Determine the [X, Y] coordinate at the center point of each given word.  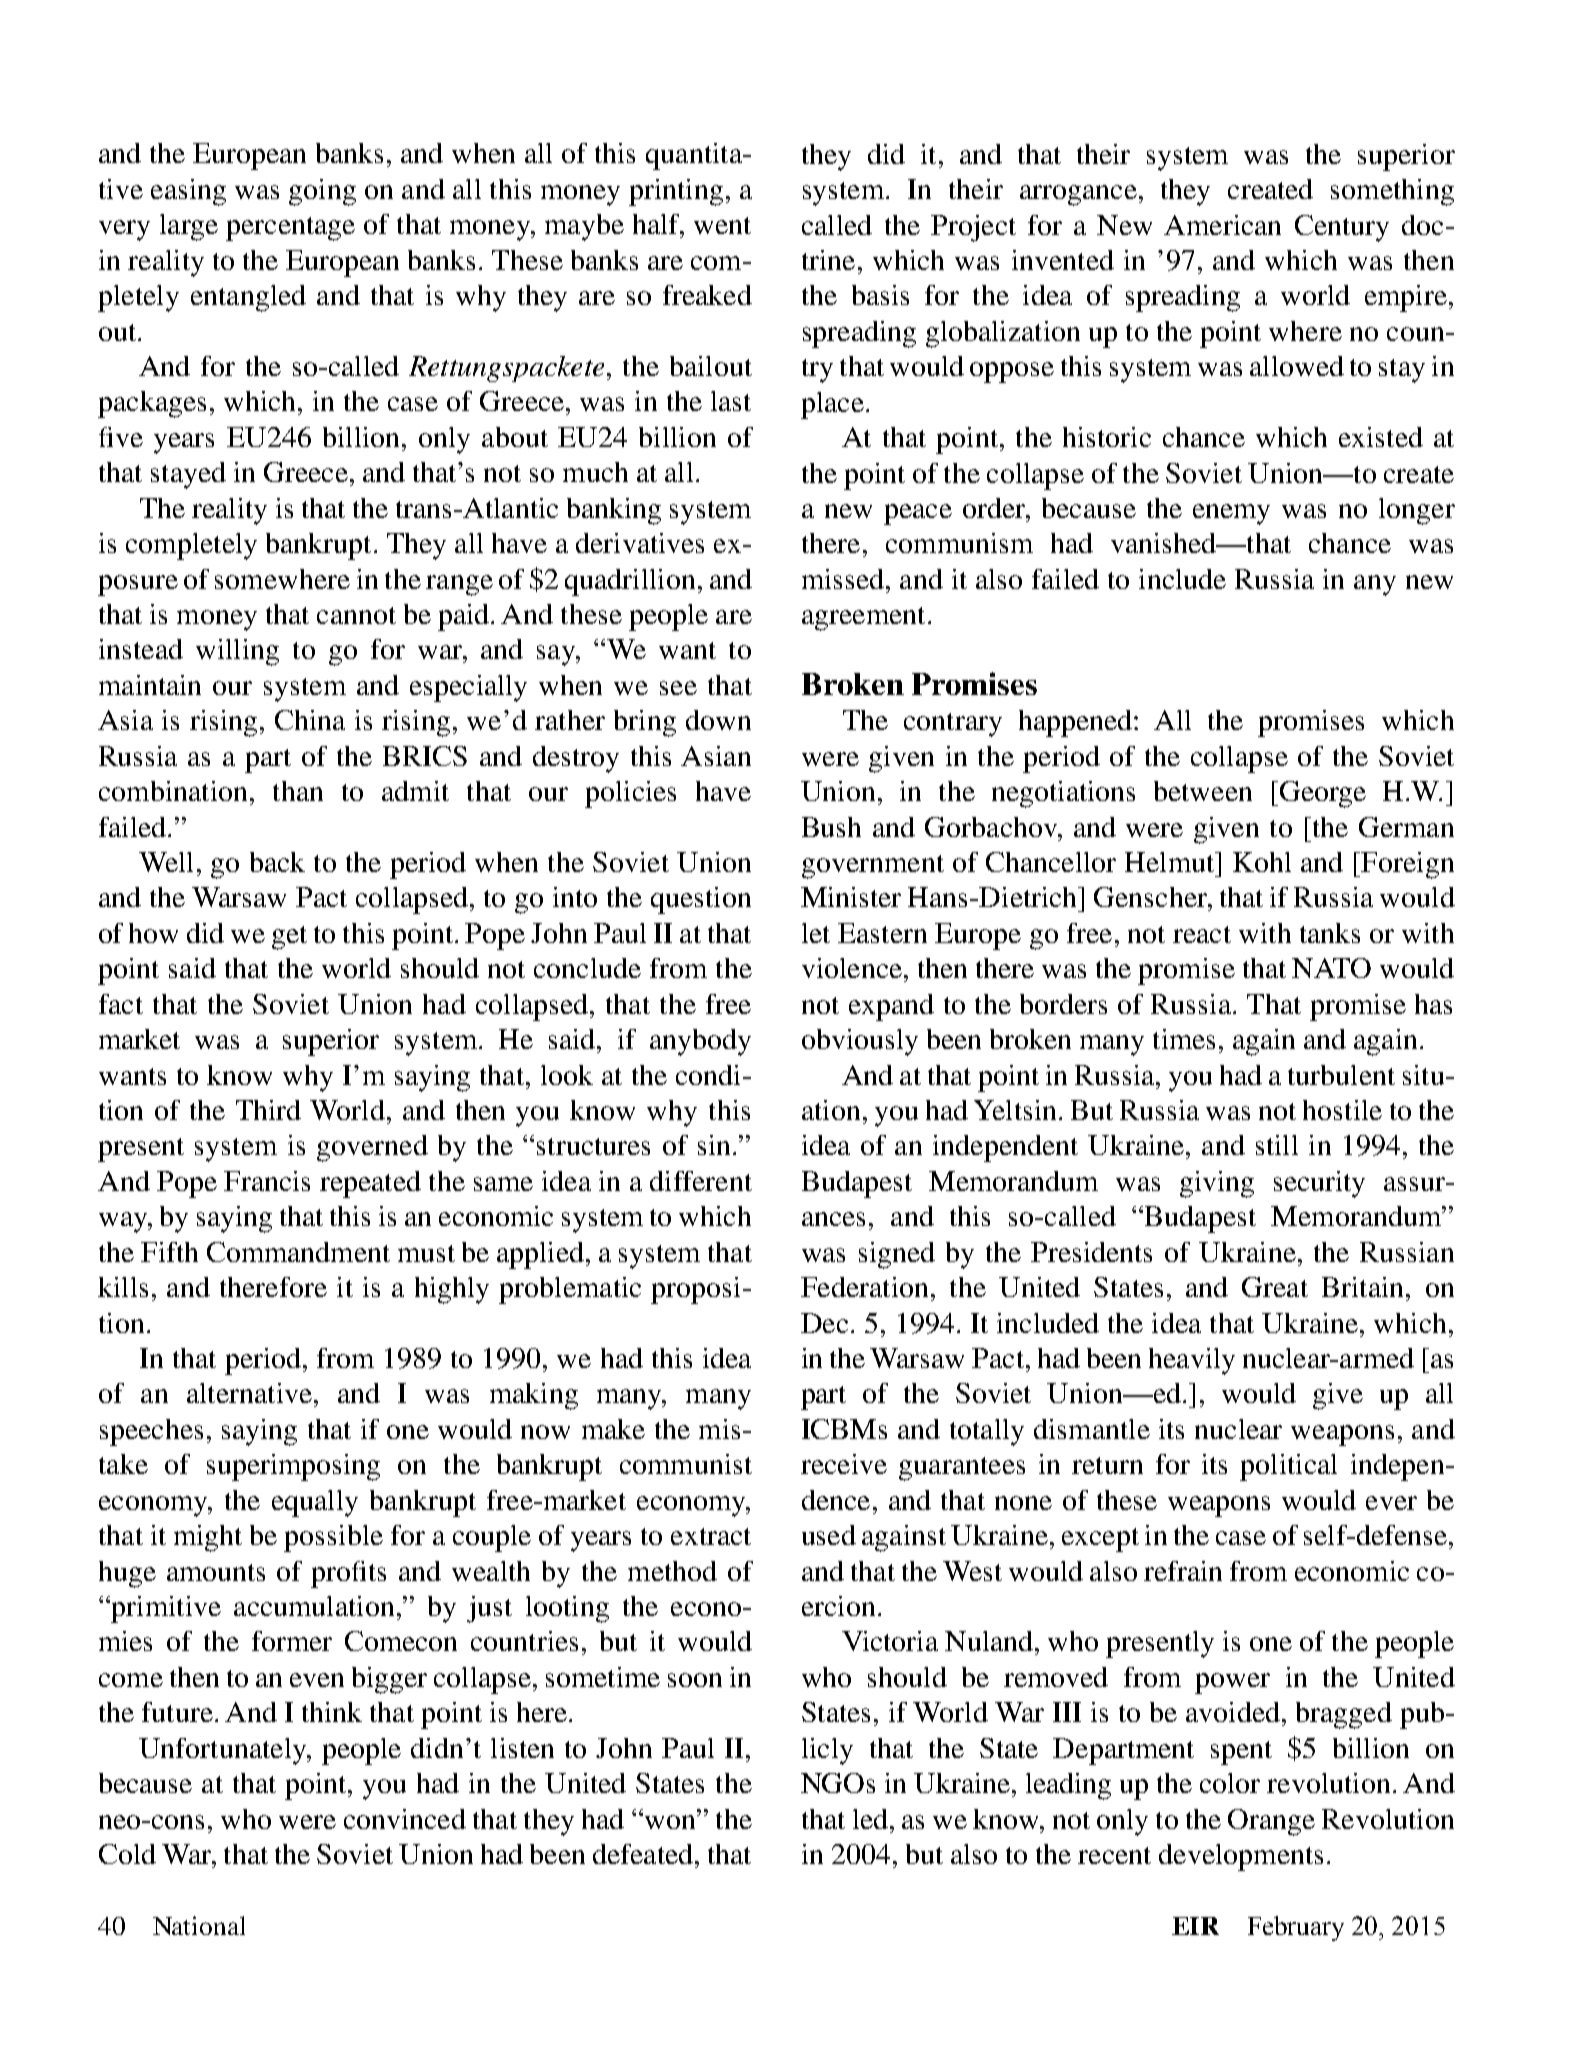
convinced [405, 1819]
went [722, 225]
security [1319, 1184]
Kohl [1262, 862]
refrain [1183, 1571]
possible [333, 1538]
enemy [1231, 514]
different [701, 1181]
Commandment [298, 1252]
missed [843, 579]
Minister [851, 897]
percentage [290, 229]
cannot [356, 615]
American [1222, 225]
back [277, 862]
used [829, 1535]
